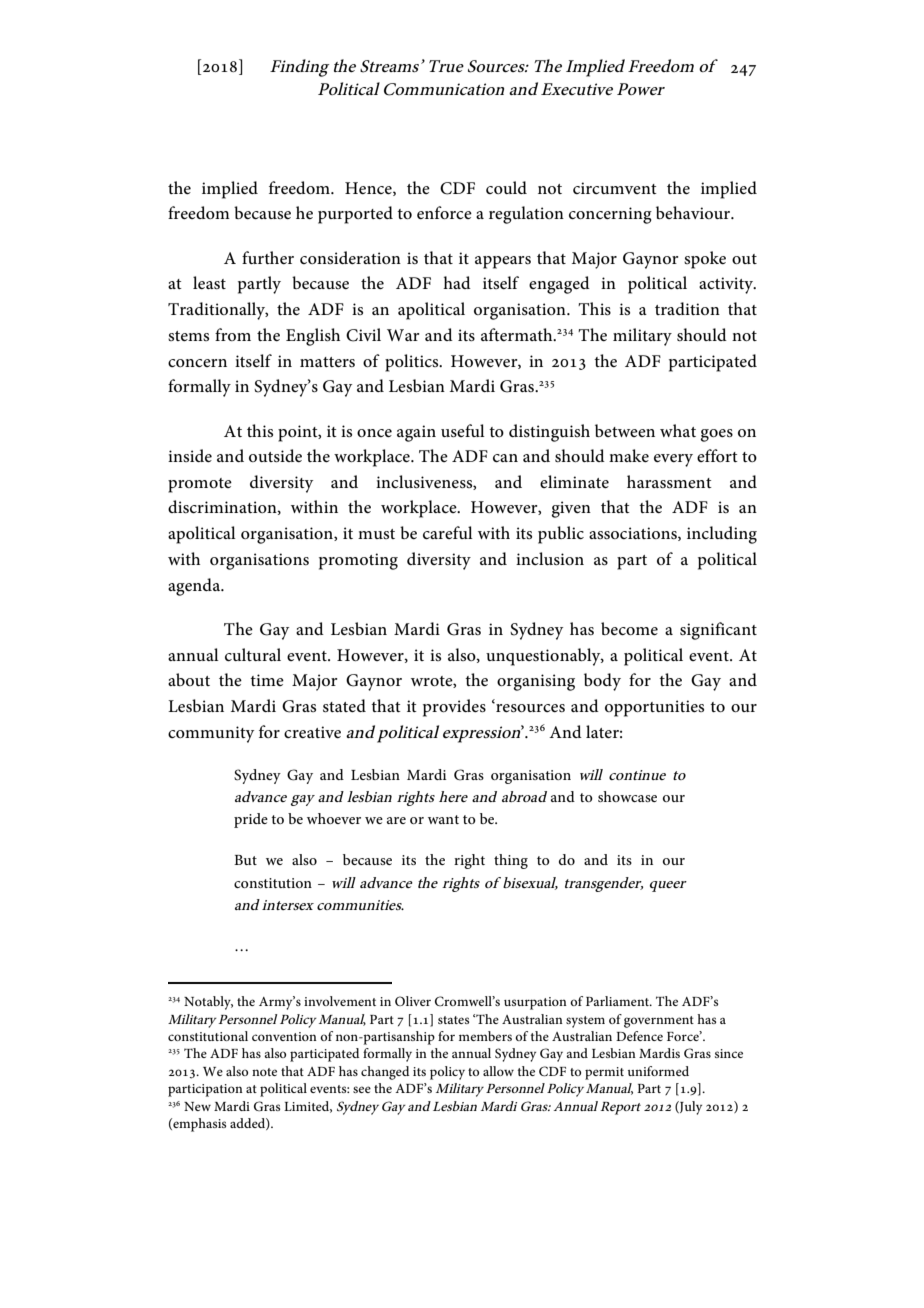 This screenshot has width=924, height=1308. I want to click on careful, so click(448, 532).
